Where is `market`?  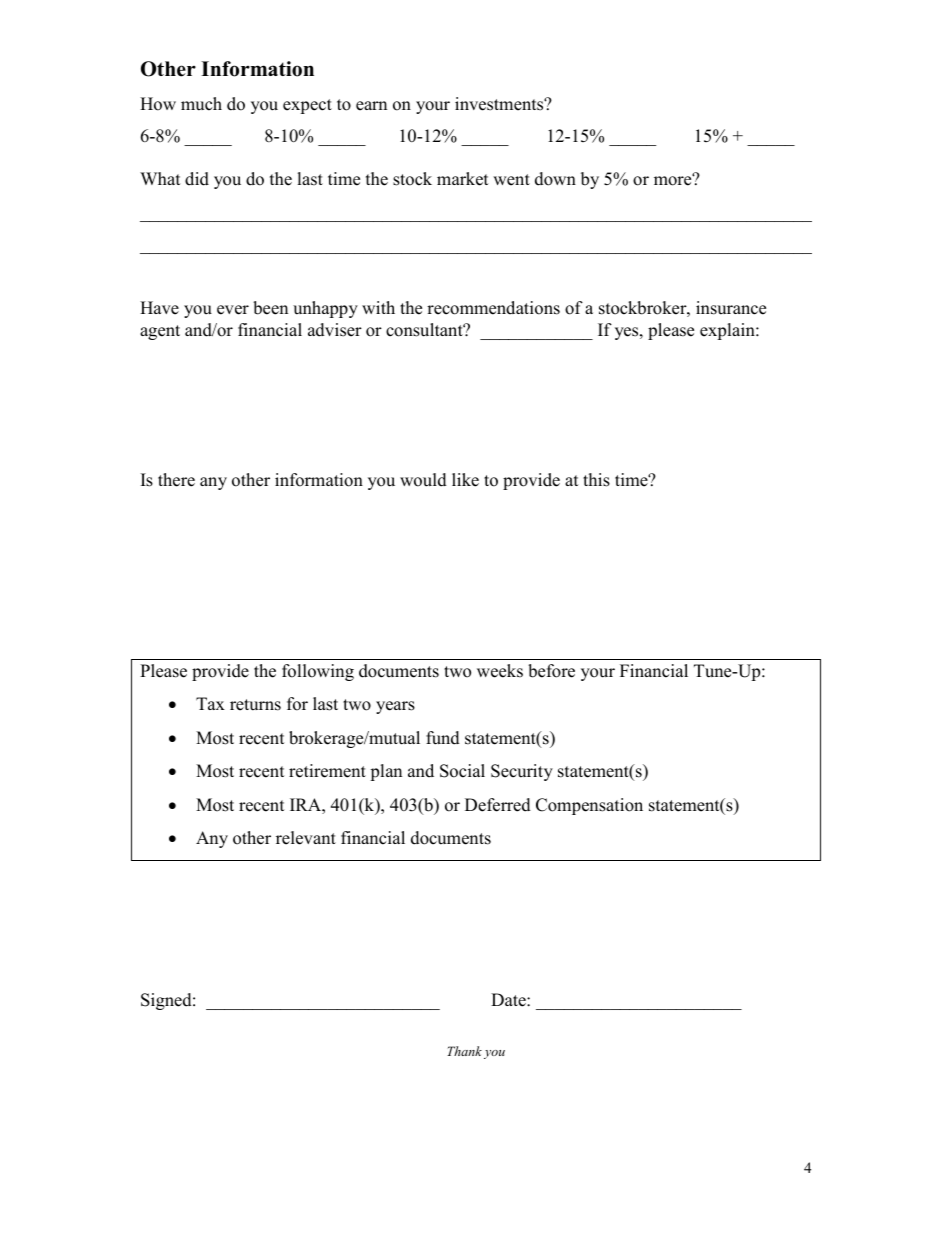 market is located at coordinates (463, 179).
